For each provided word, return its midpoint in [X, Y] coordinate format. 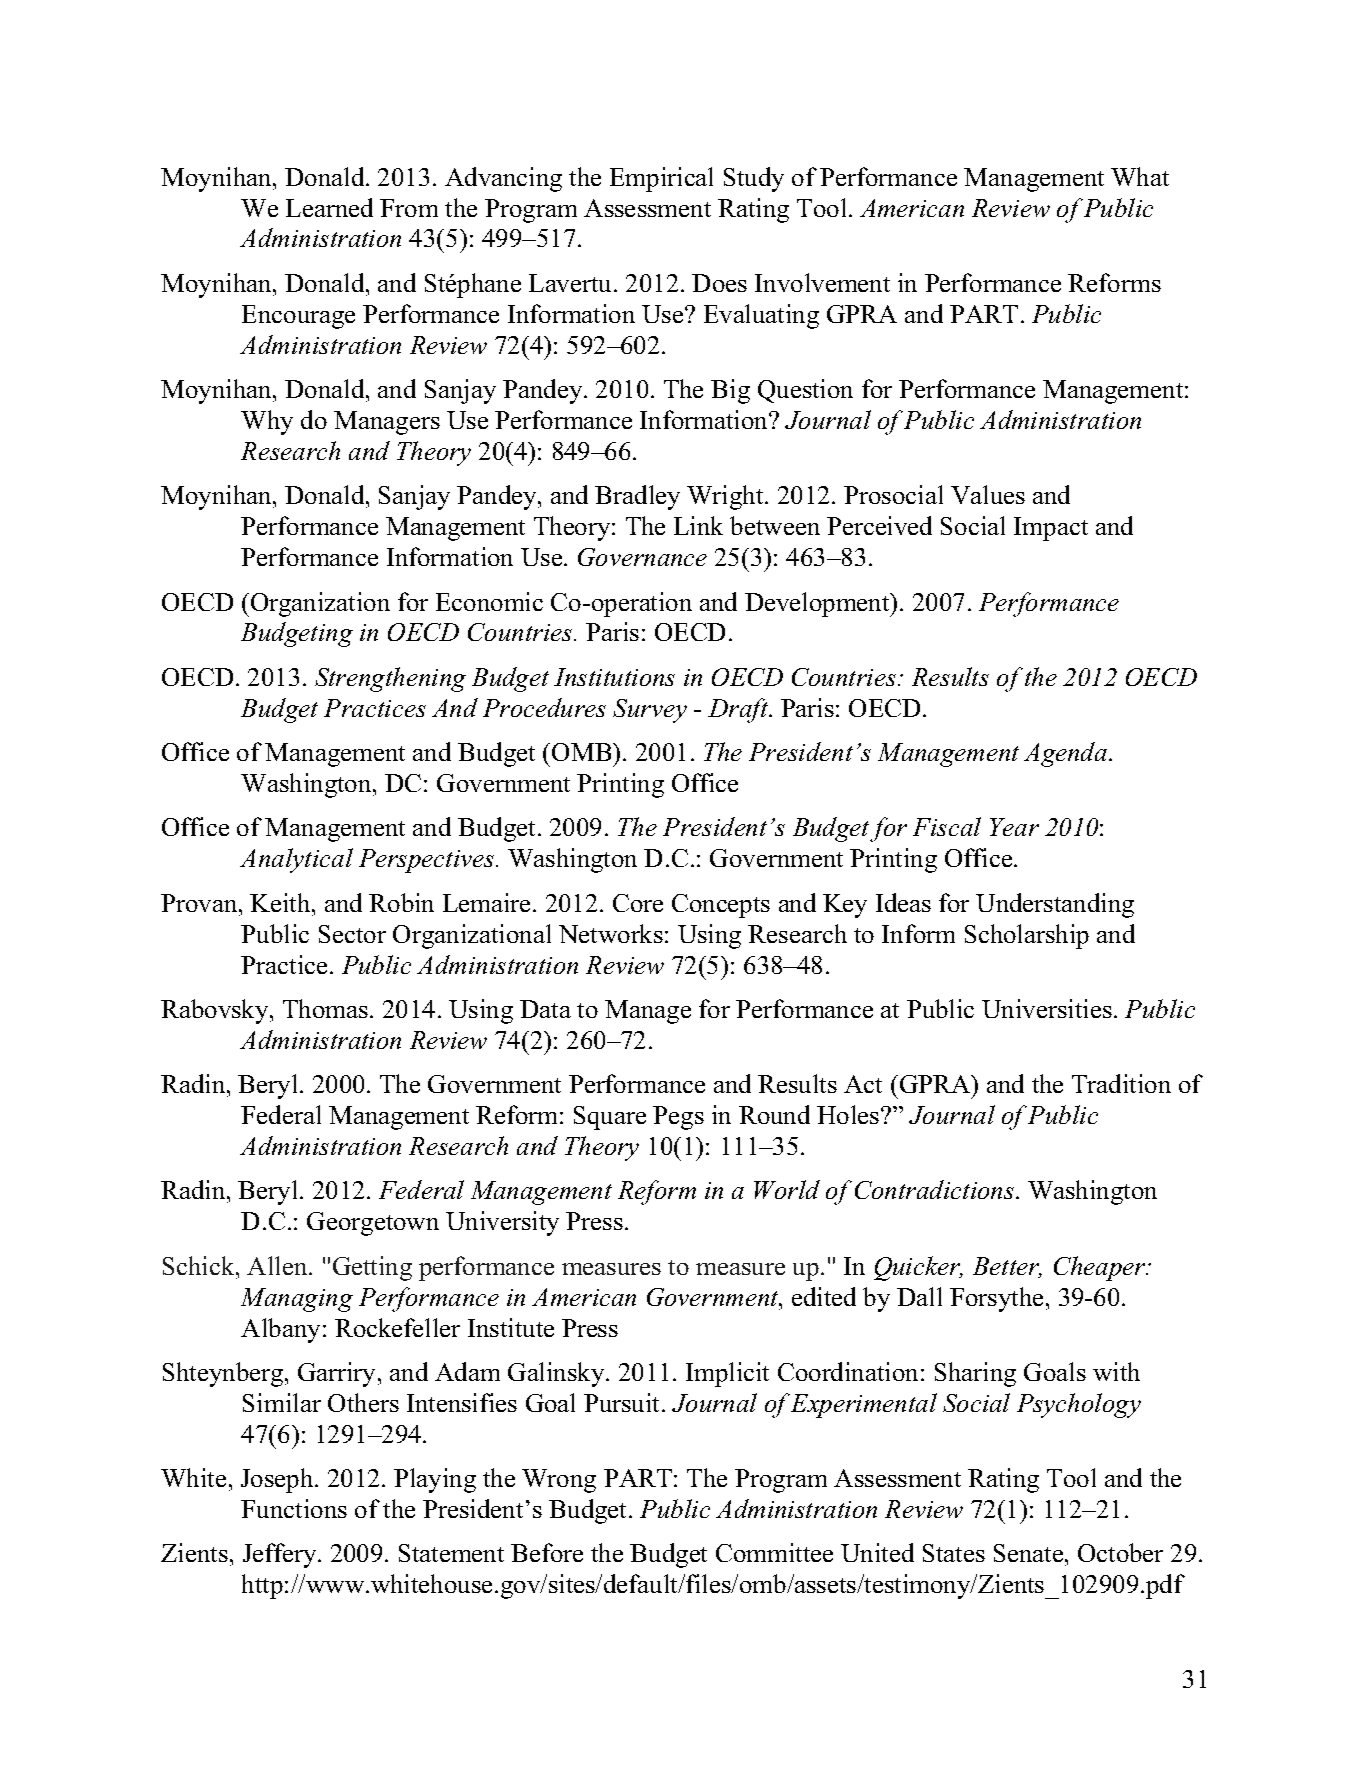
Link [698, 525]
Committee [774, 1552]
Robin [401, 902]
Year [1014, 827]
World [787, 1189]
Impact [1051, 529]
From [409, 208]
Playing [435, 1480]
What [1140, 176]
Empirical [661, 179]
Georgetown [373, 1224]
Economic [489, 601]
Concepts [721, 906]
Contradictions [936, 1189]
